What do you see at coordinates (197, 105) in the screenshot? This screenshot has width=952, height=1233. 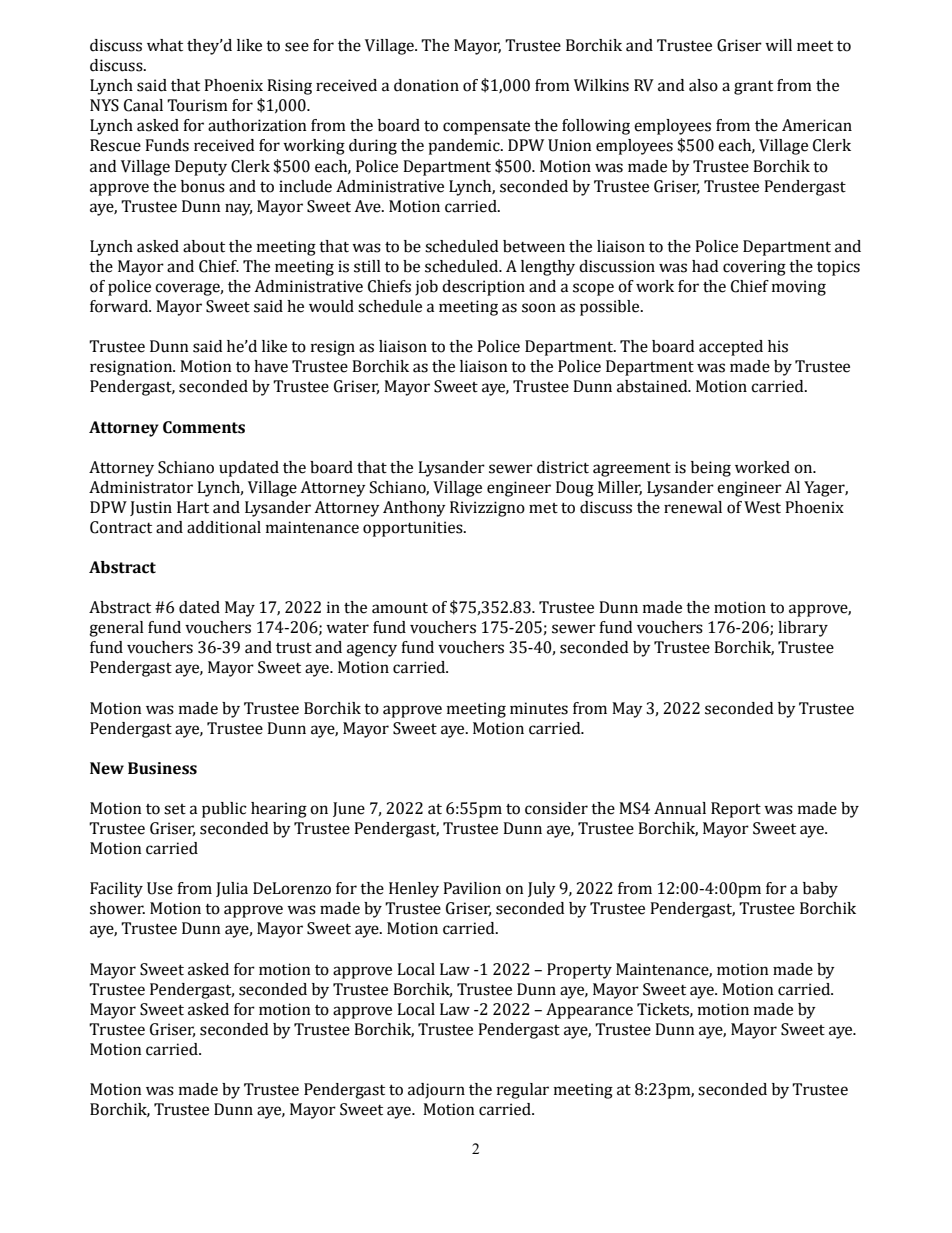 I see `Tourism` at bounding box center [197, 105].
